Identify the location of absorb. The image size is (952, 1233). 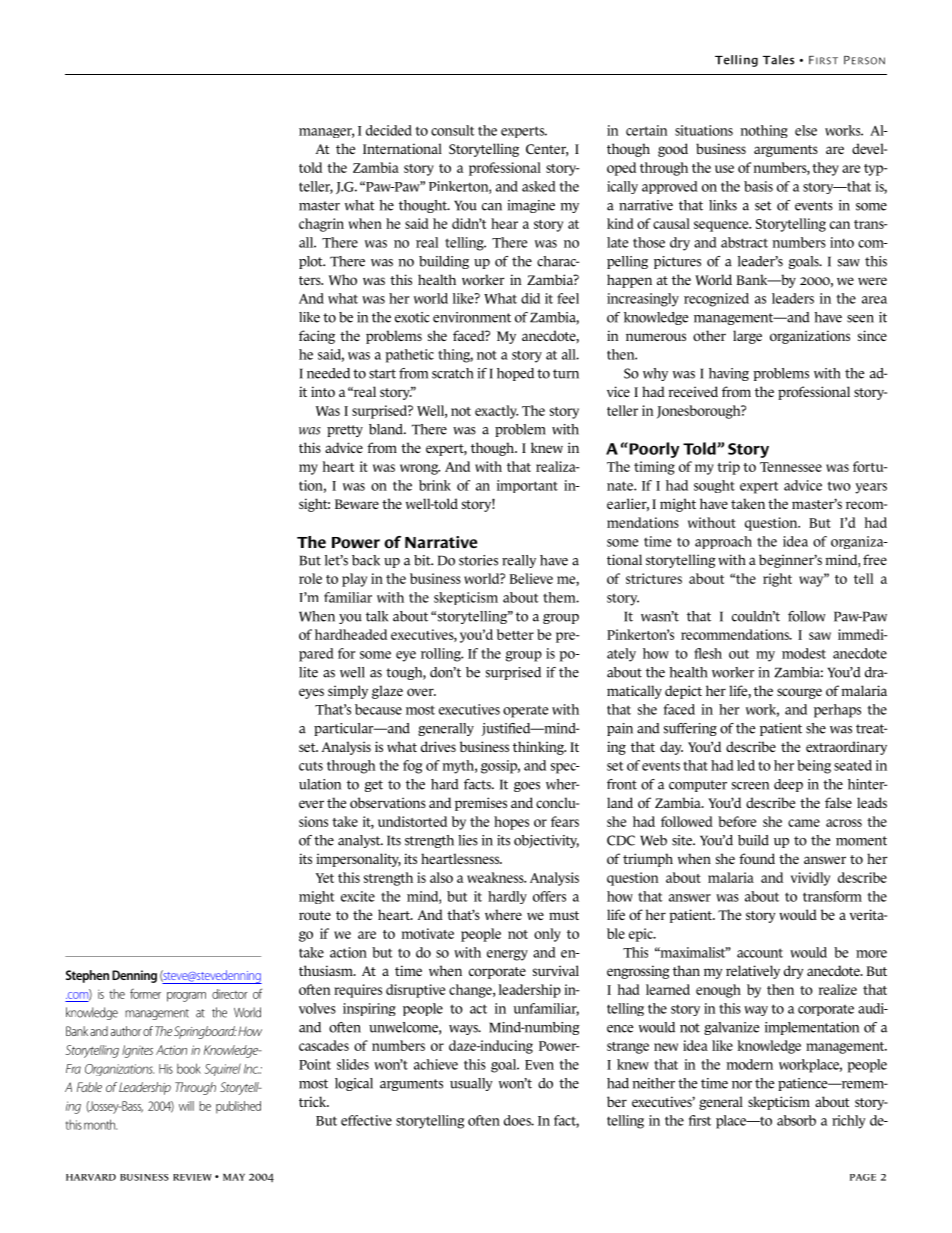
(796, 1120).
